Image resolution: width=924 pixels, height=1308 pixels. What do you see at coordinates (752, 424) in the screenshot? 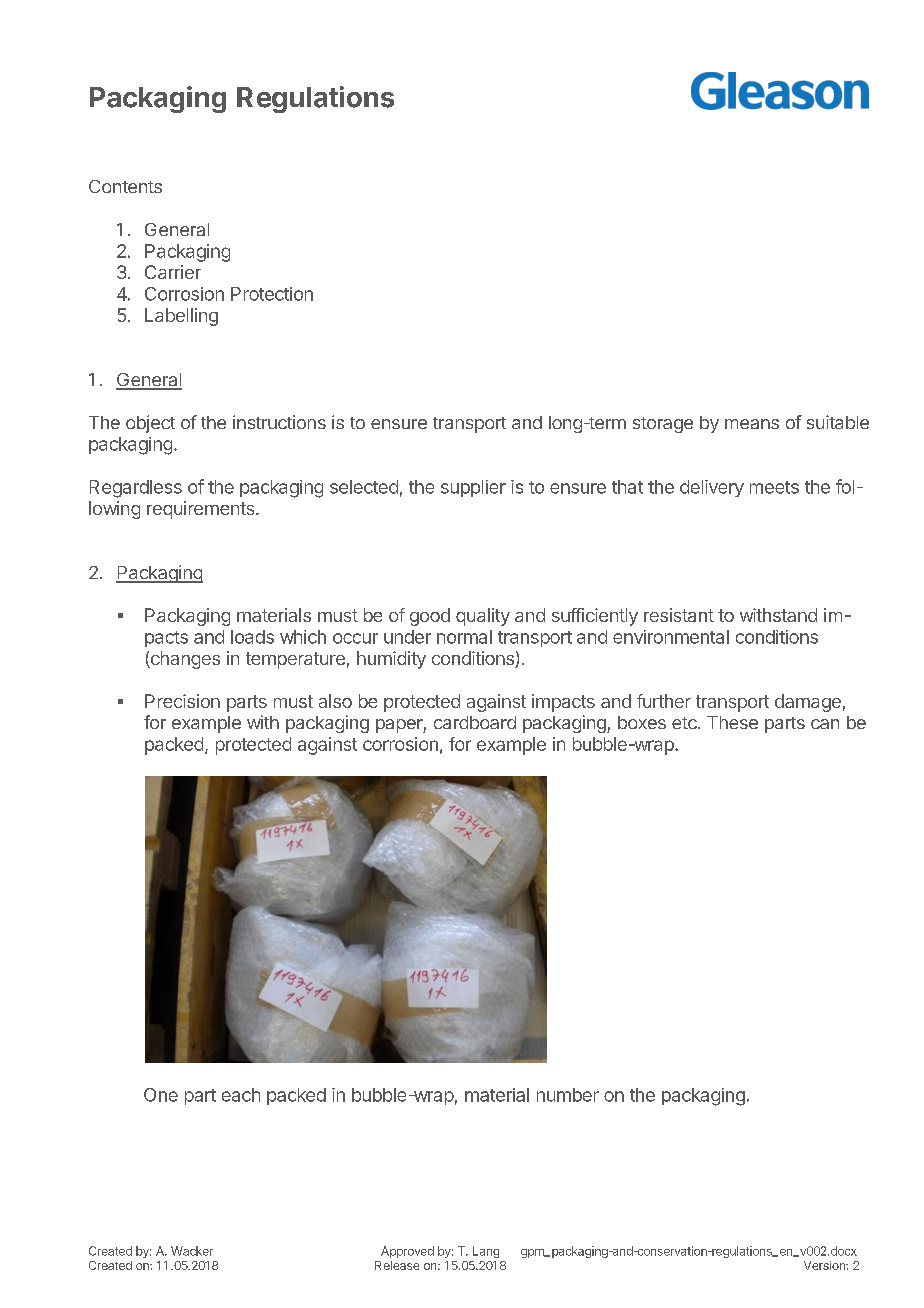
I see `means` at bounding box center [752, 424].
